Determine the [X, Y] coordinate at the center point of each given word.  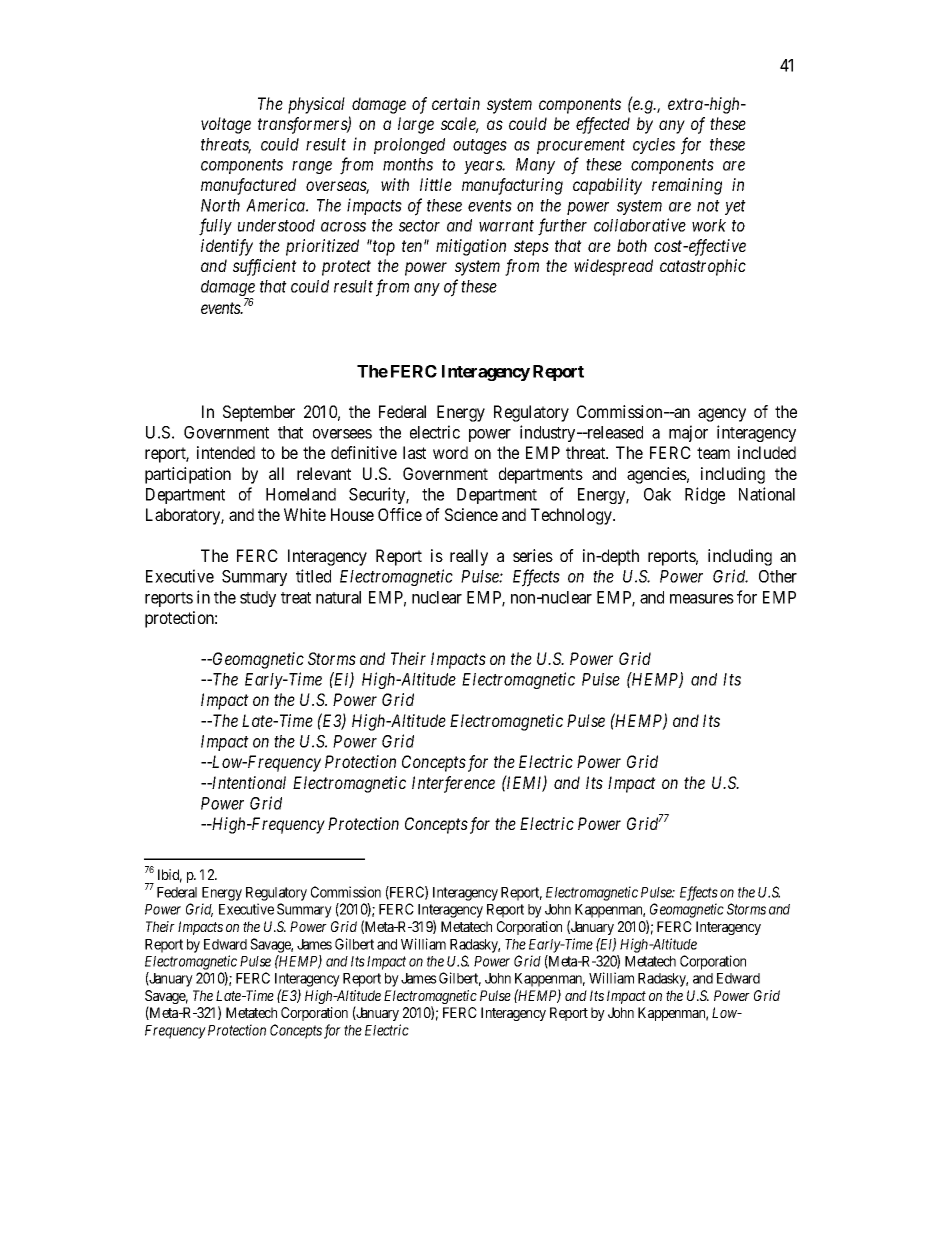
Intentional [248, 782]
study [258, 599]
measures [702, 599]
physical [316, 105]
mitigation [471, 247]
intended [226, 452]
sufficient [265, 267]
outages [480, 146]
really [469, 557]
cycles [654, 146]
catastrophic [703, 267]
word [450, 452]
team [713, 453]
